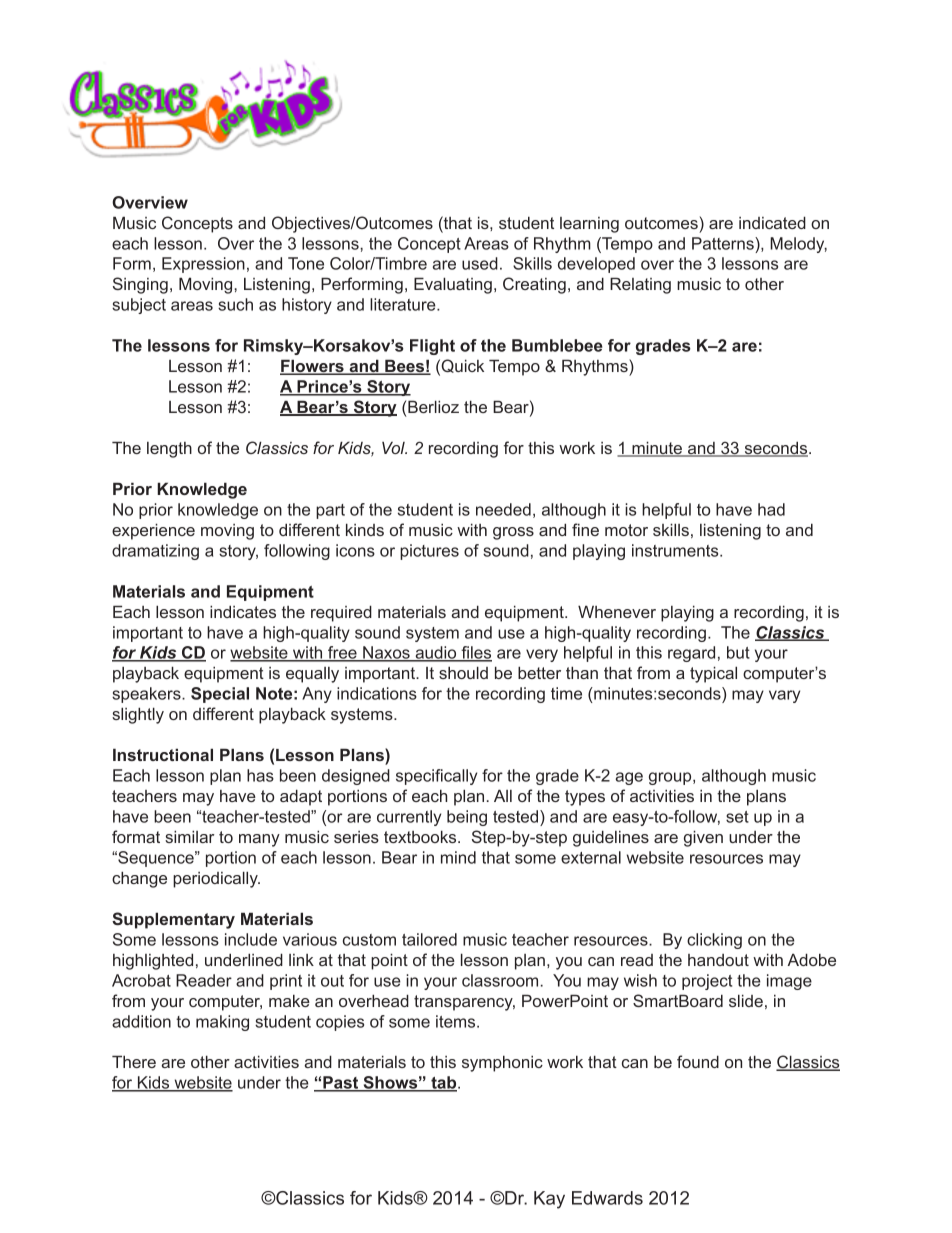  I want to click on Patterns, so click(724, 243).
